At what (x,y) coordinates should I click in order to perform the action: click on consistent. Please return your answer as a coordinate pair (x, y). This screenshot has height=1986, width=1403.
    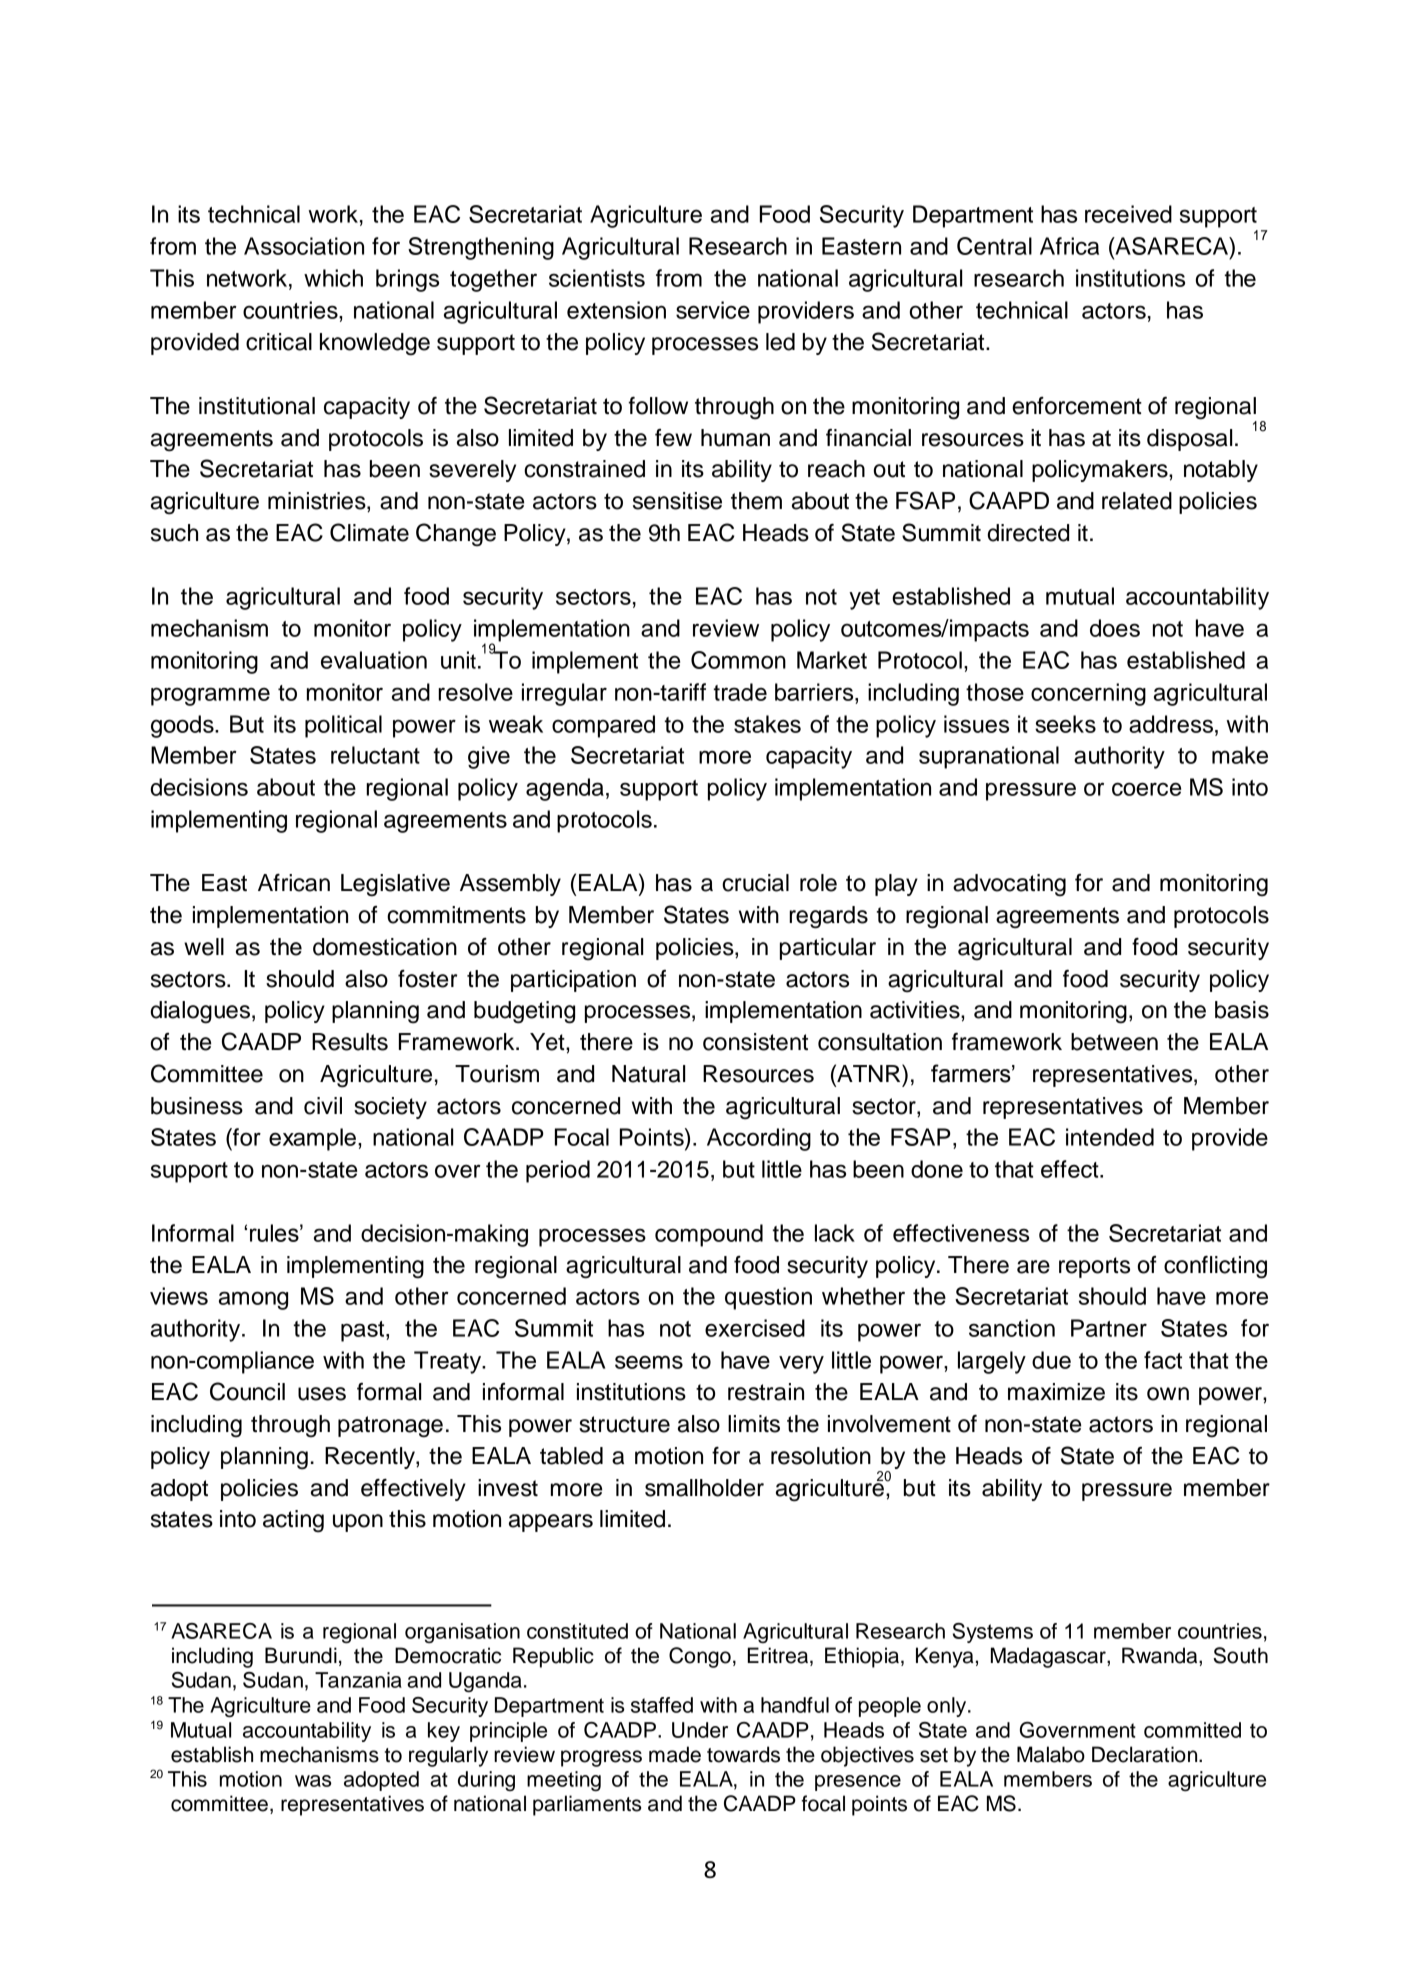
    Looking at the image, I should click on (755, 1042).
